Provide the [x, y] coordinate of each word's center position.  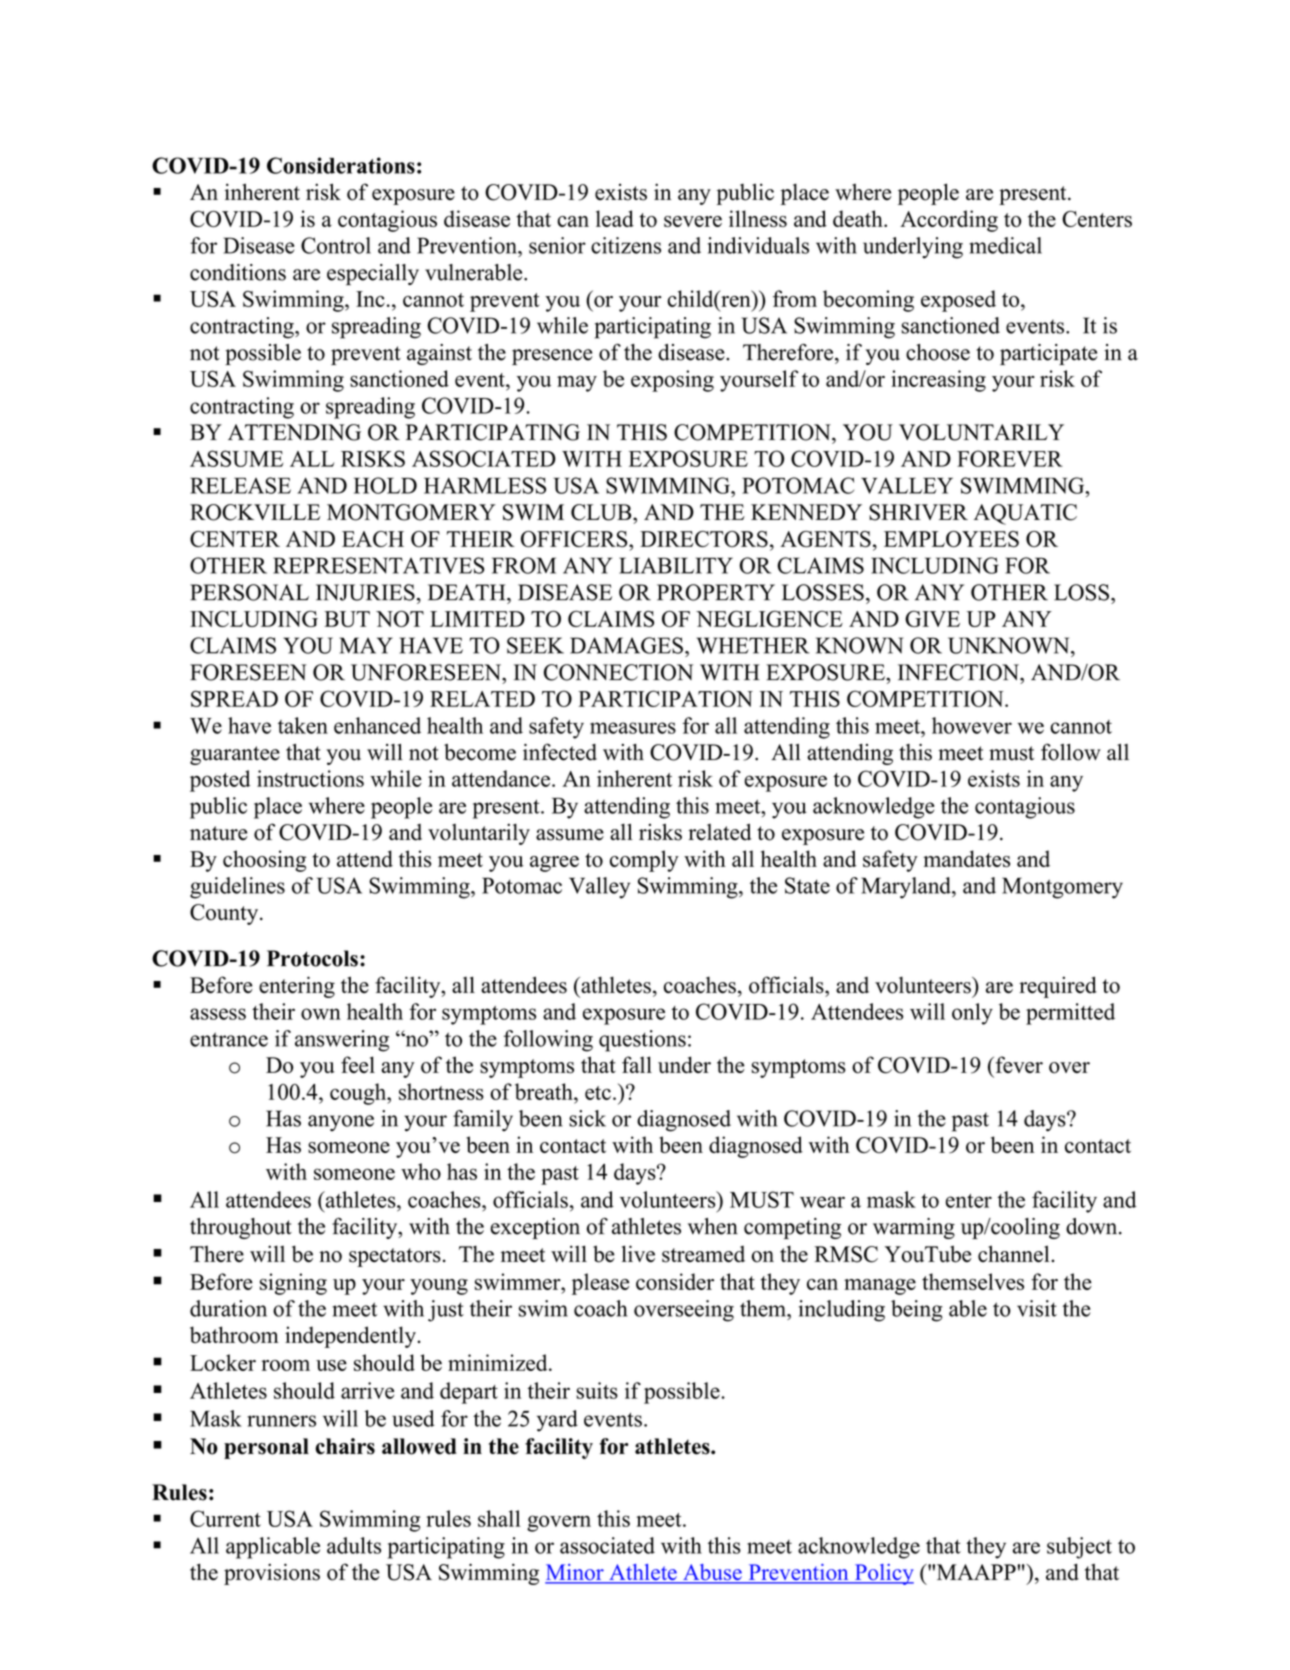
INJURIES [365, 592]
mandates [966, 858]
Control [336, 245]
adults [354, 1545]
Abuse [712, 1573]
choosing [264, 861]
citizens [626, 245]
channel [1015, 1254]
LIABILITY [676, 565]
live [638, 1254]
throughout [241, 1228]
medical [1005, 245]
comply [644, 861]
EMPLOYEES [951, 539]
